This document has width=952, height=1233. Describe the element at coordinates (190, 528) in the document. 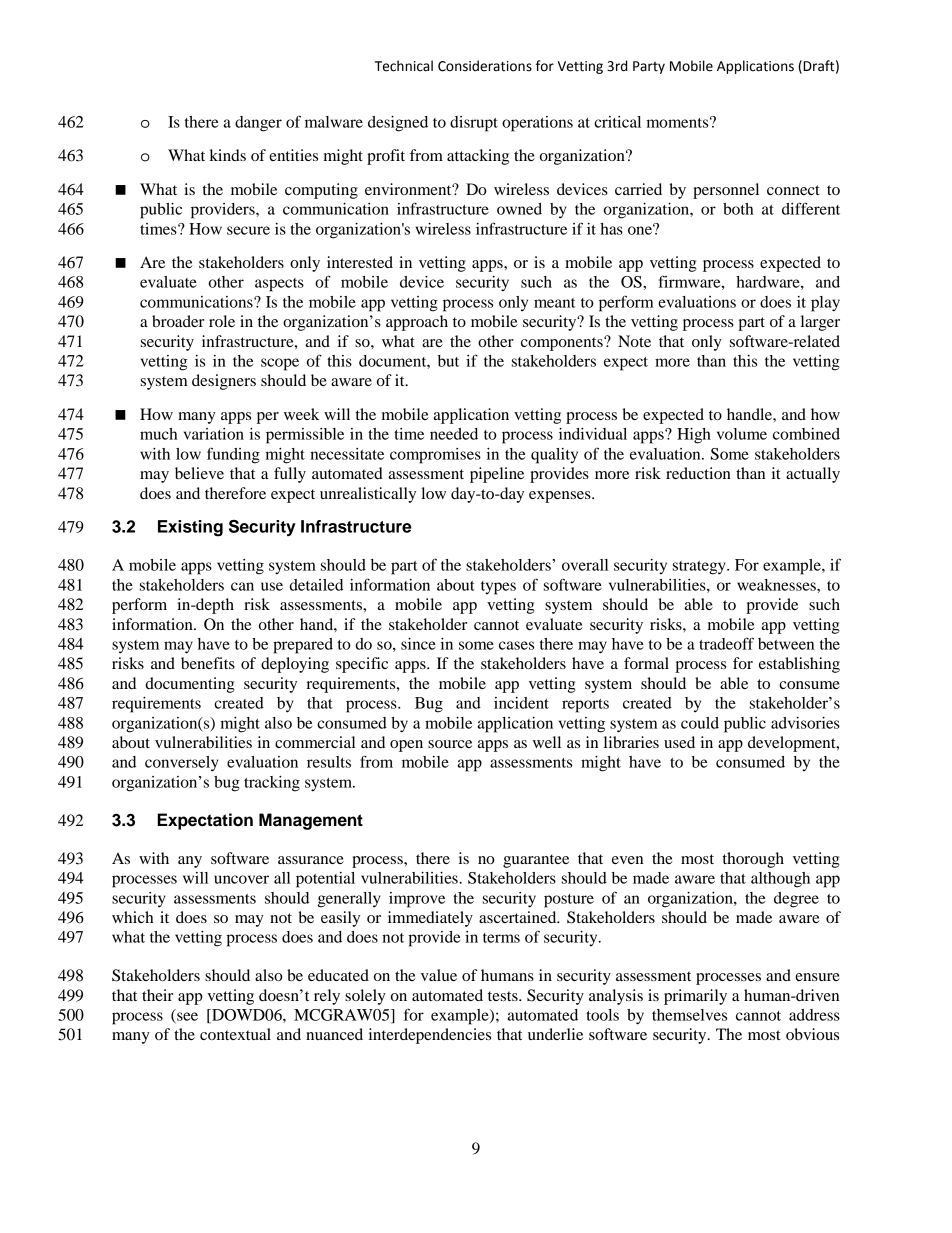

I see `Existing` at that location.
